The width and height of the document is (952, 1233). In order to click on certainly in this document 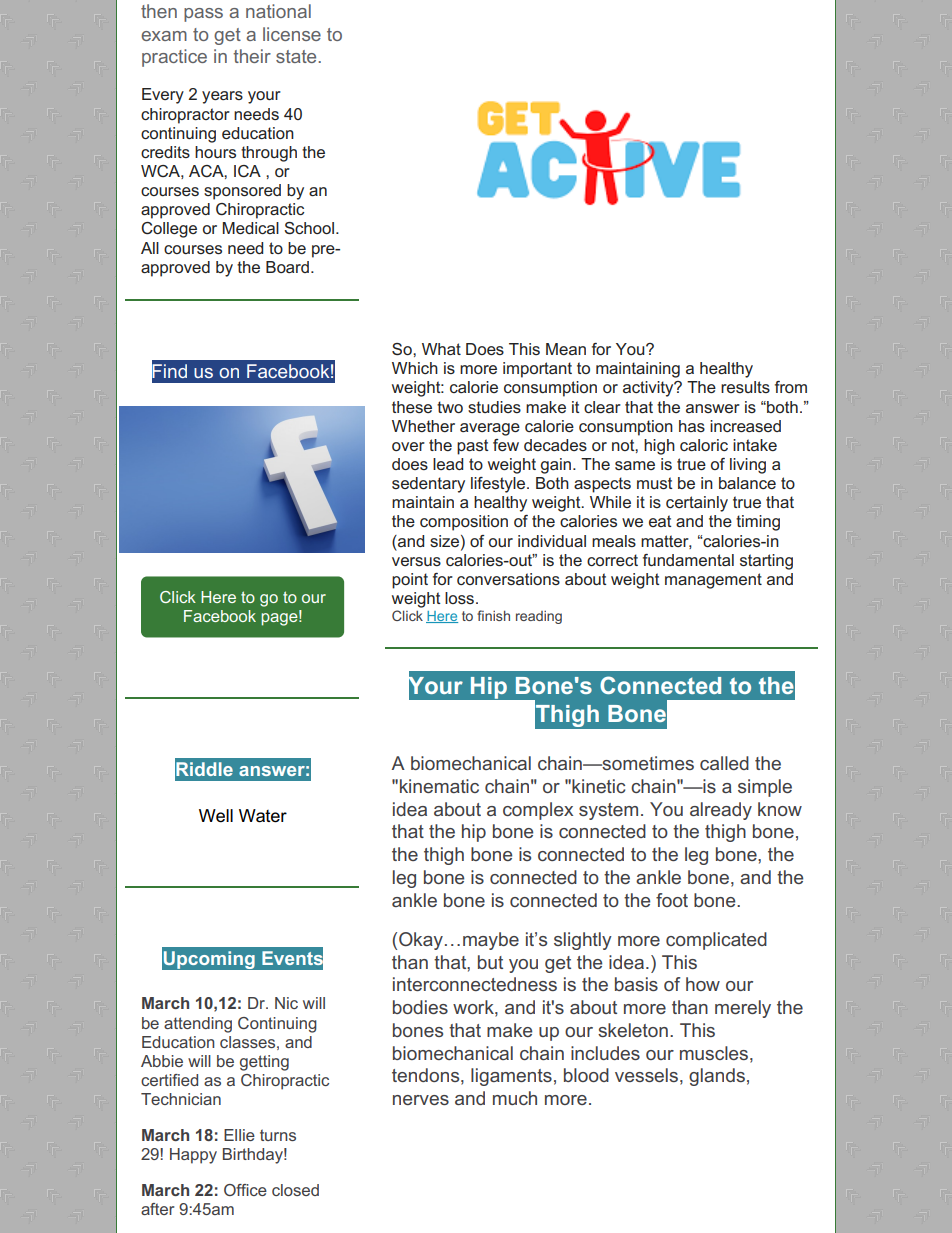, I will do `click(697, 504)`.
